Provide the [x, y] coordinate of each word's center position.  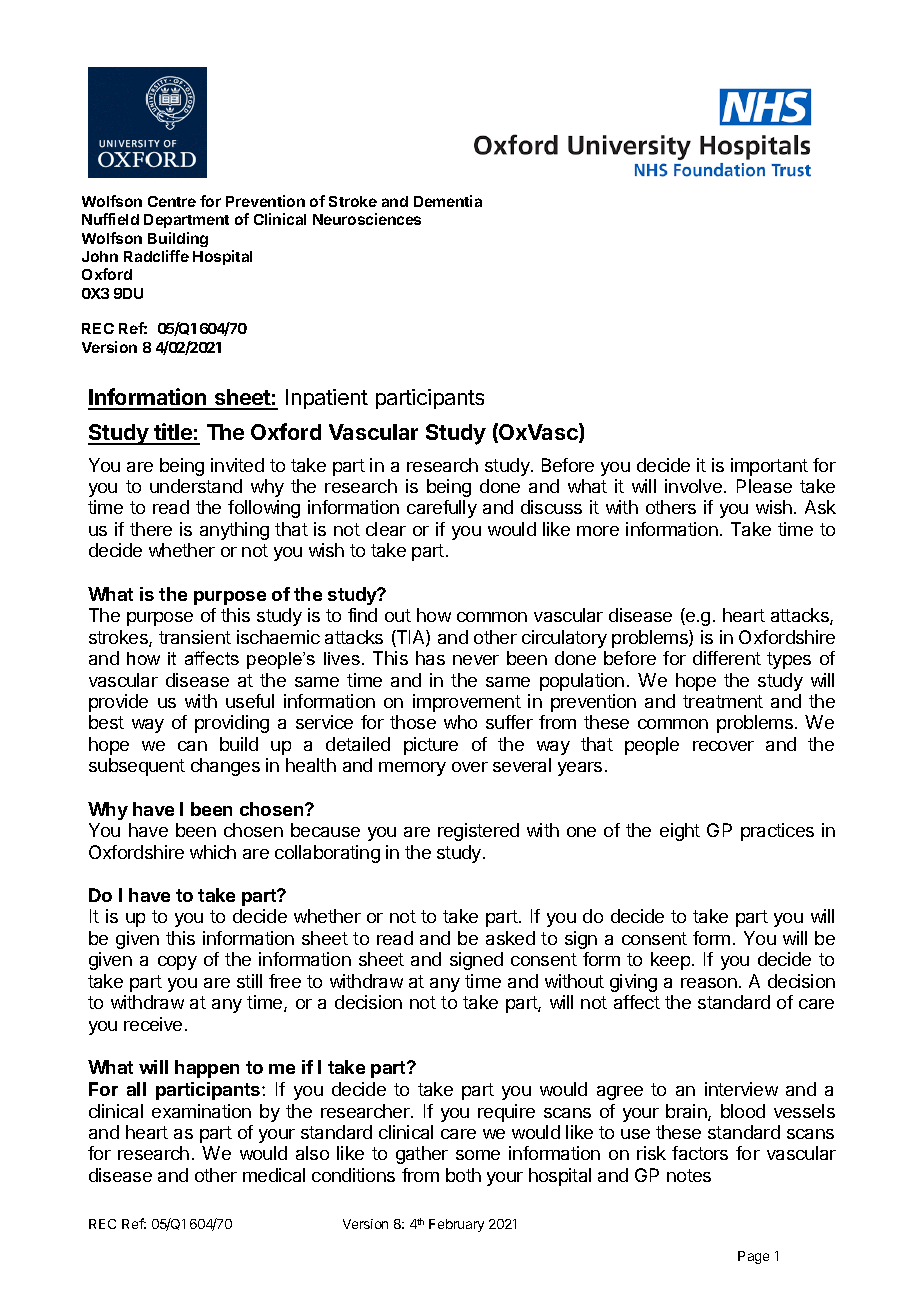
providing [232, 724]
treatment [723, 701]
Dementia [448, 201]
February [456, 1225]
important [769, 467]
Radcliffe [156, 256]
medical [274, 1175]
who [460, 722]
